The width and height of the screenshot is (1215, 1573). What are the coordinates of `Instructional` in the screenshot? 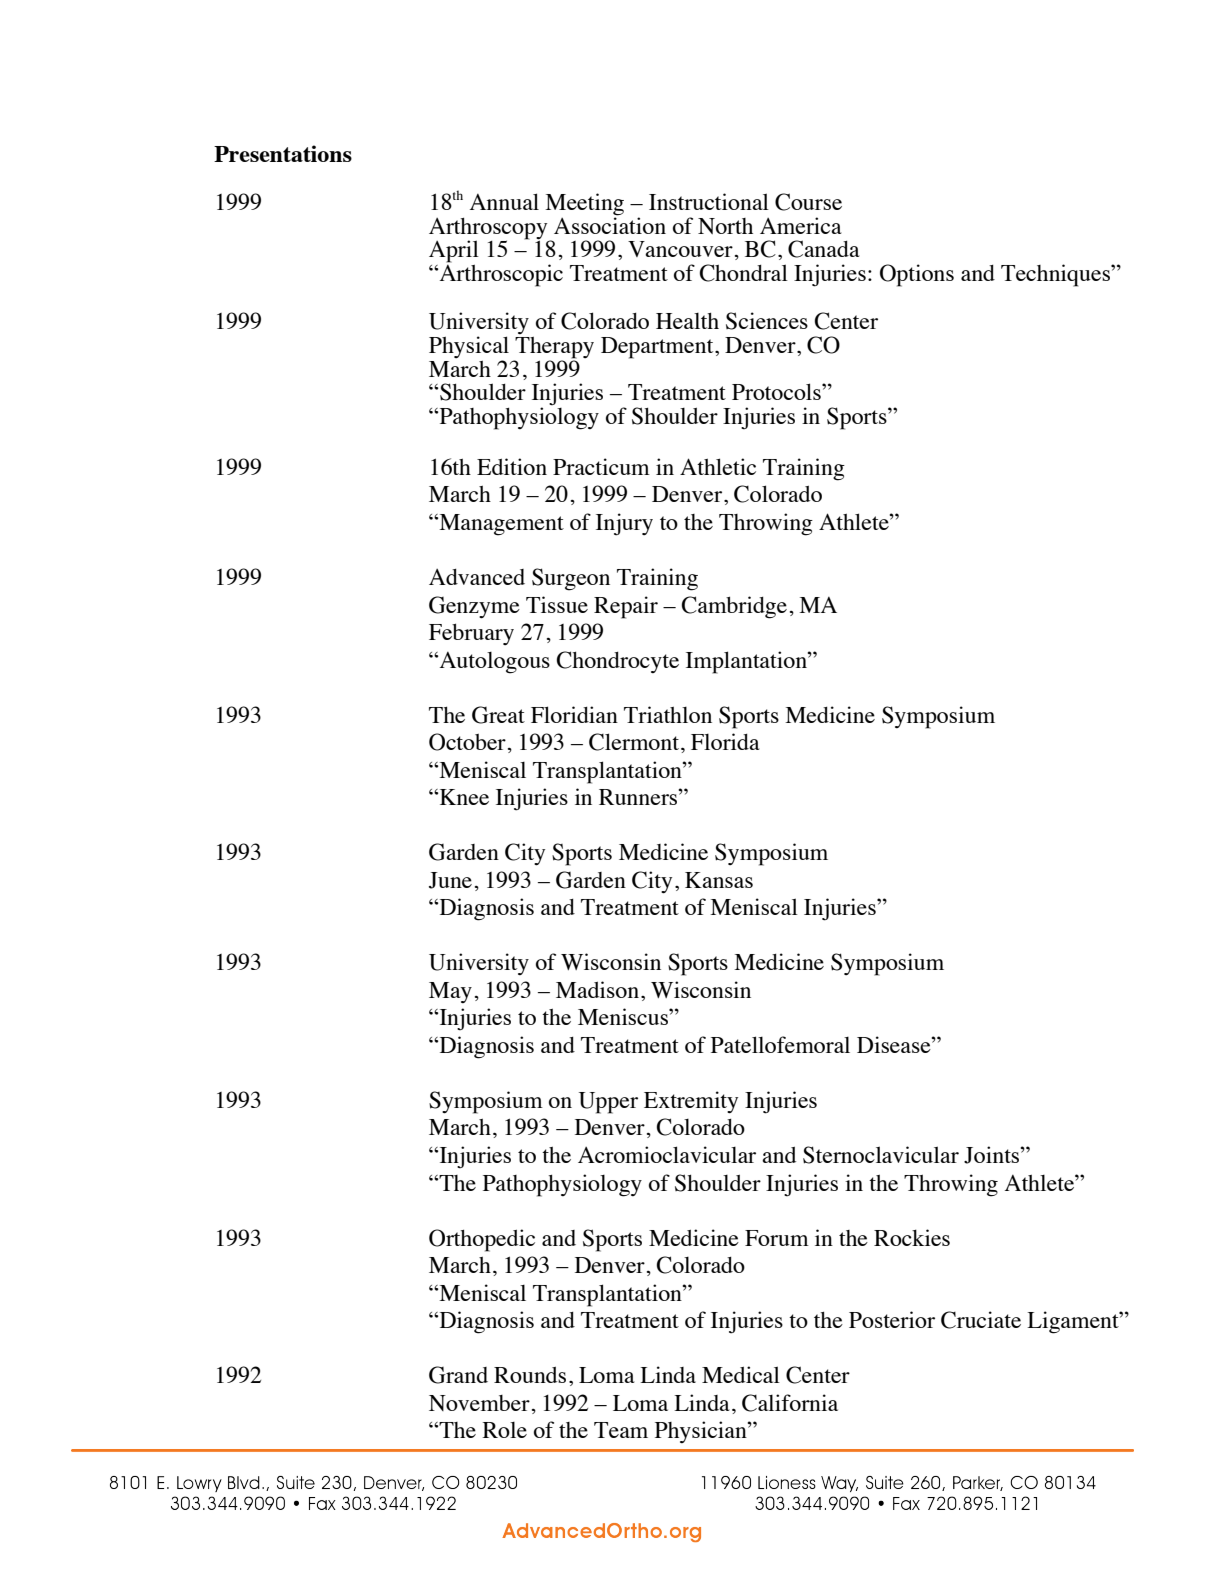 It's located at (709, 201).
